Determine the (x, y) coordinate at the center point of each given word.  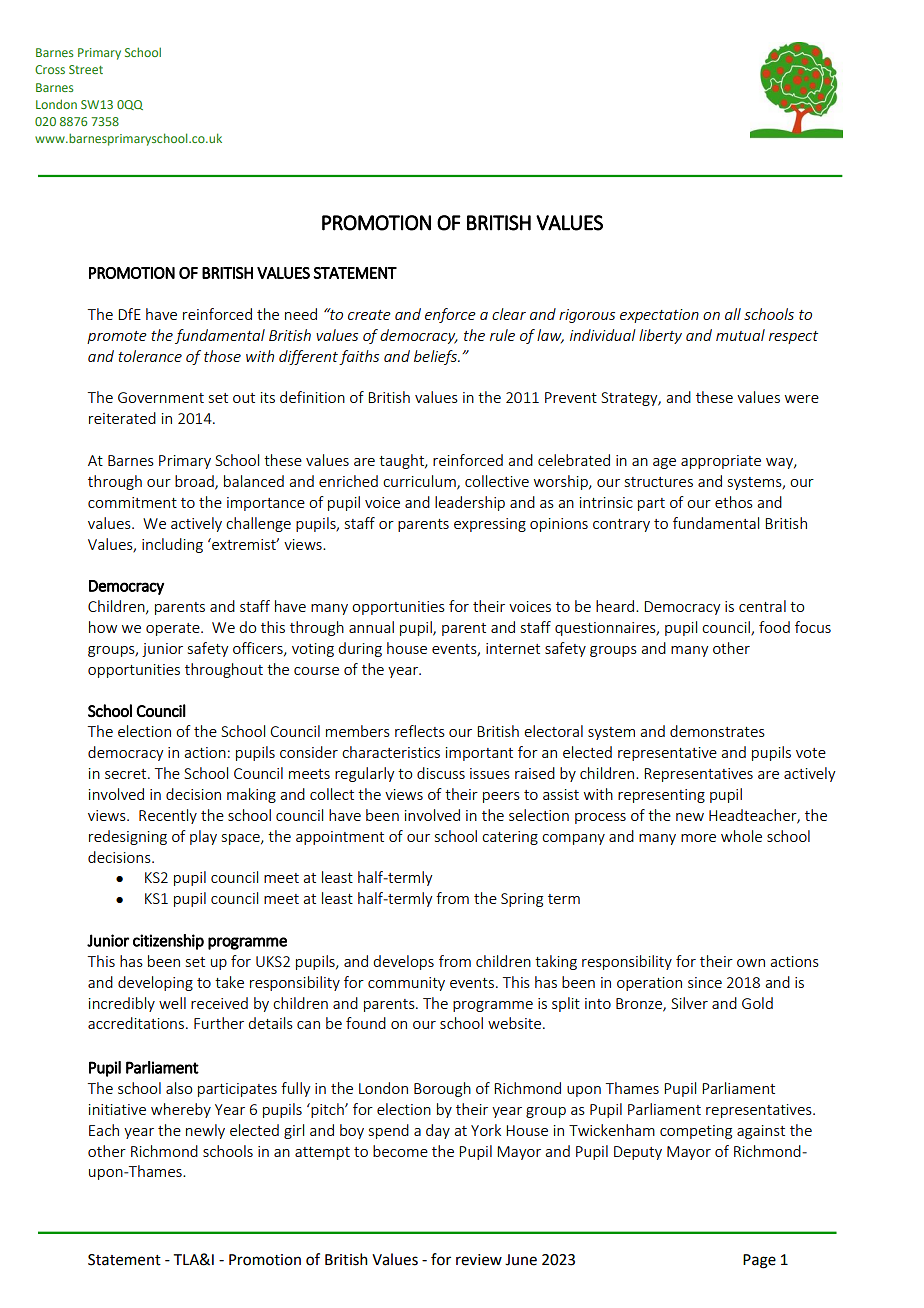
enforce (450, 315)
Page (759, 1261)
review (479, 1260)
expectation (659, 316)
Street (86, 69)
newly (205, 1131)
